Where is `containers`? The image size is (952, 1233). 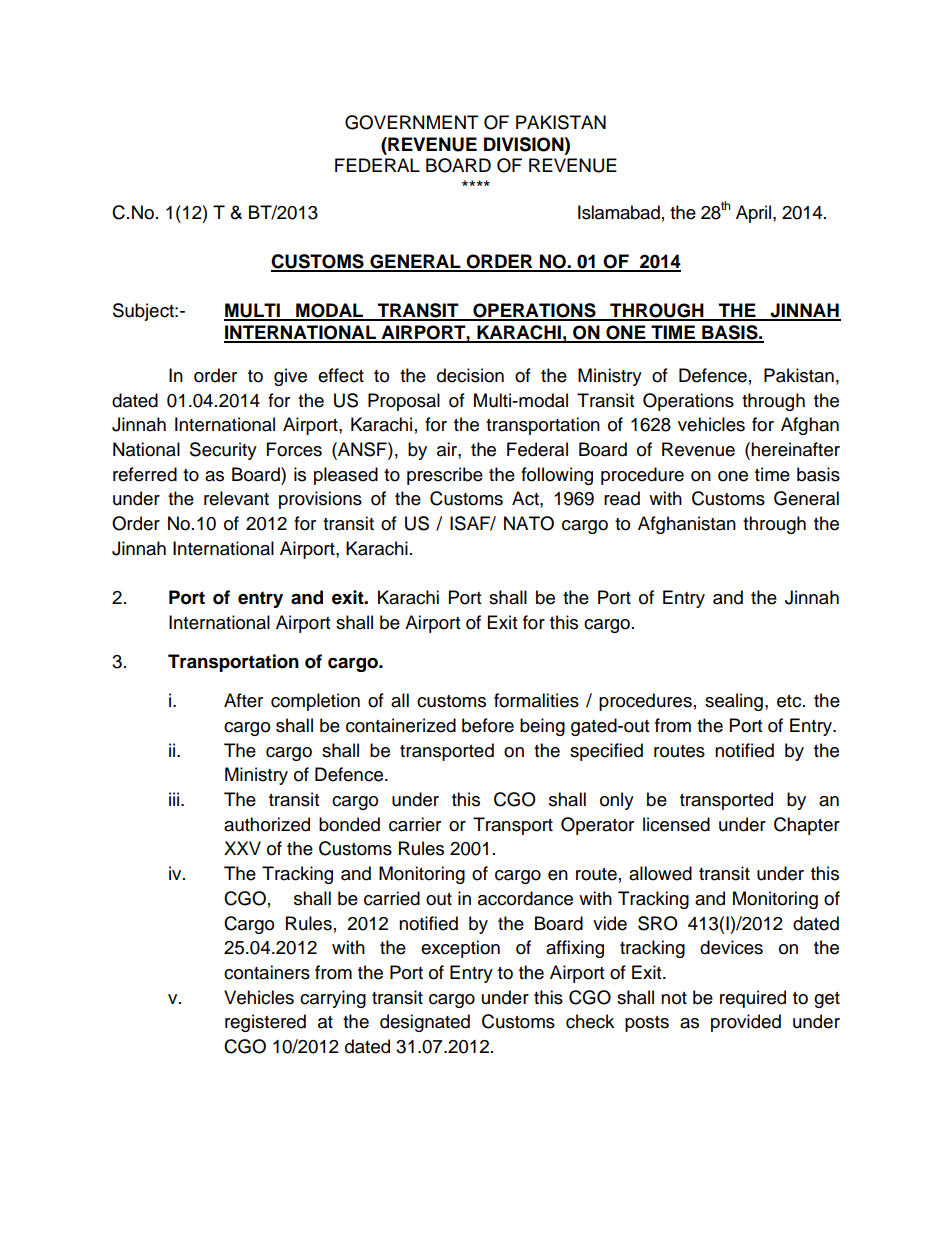 containers is located at coordinates (267, 972).
